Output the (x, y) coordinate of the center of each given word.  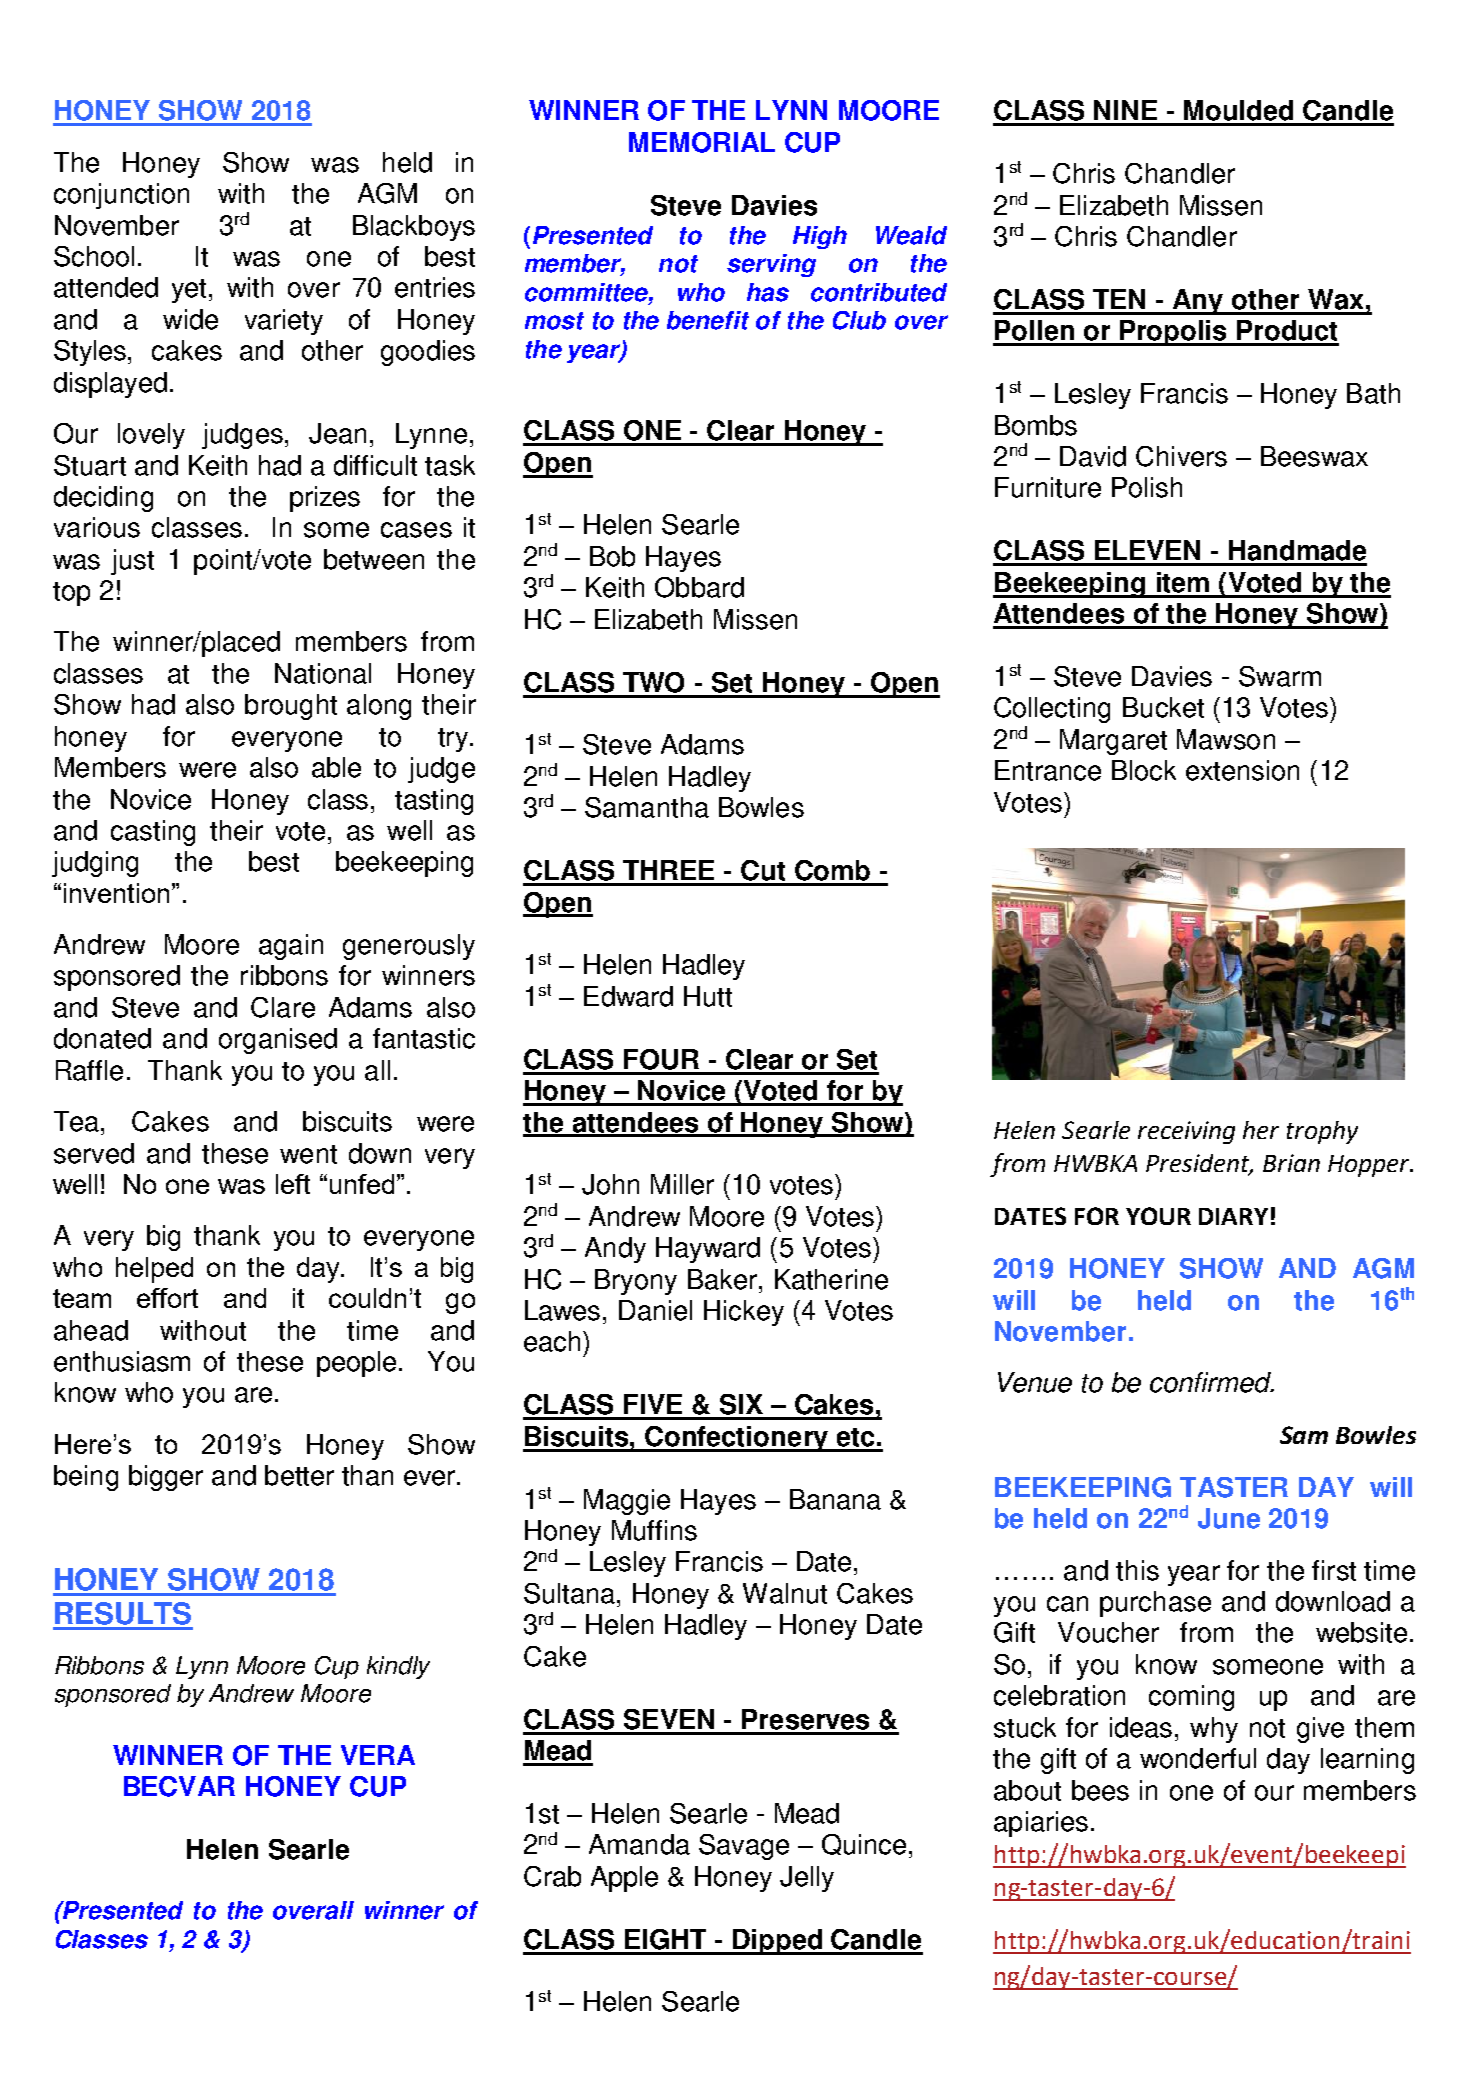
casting (153, 833)
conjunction (121, 196)
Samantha (647, 807)
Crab (552, 1876)
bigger (166, 1478)
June (1229, 1518)
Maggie (627, 1502)
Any (1198, 302)
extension (1242, 770)
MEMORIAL (702, 142)
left (293, 1184)
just (132, 562)
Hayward (708, 1250)
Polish (1147, 487)
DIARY (1233, 1216)
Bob (612, 556)
